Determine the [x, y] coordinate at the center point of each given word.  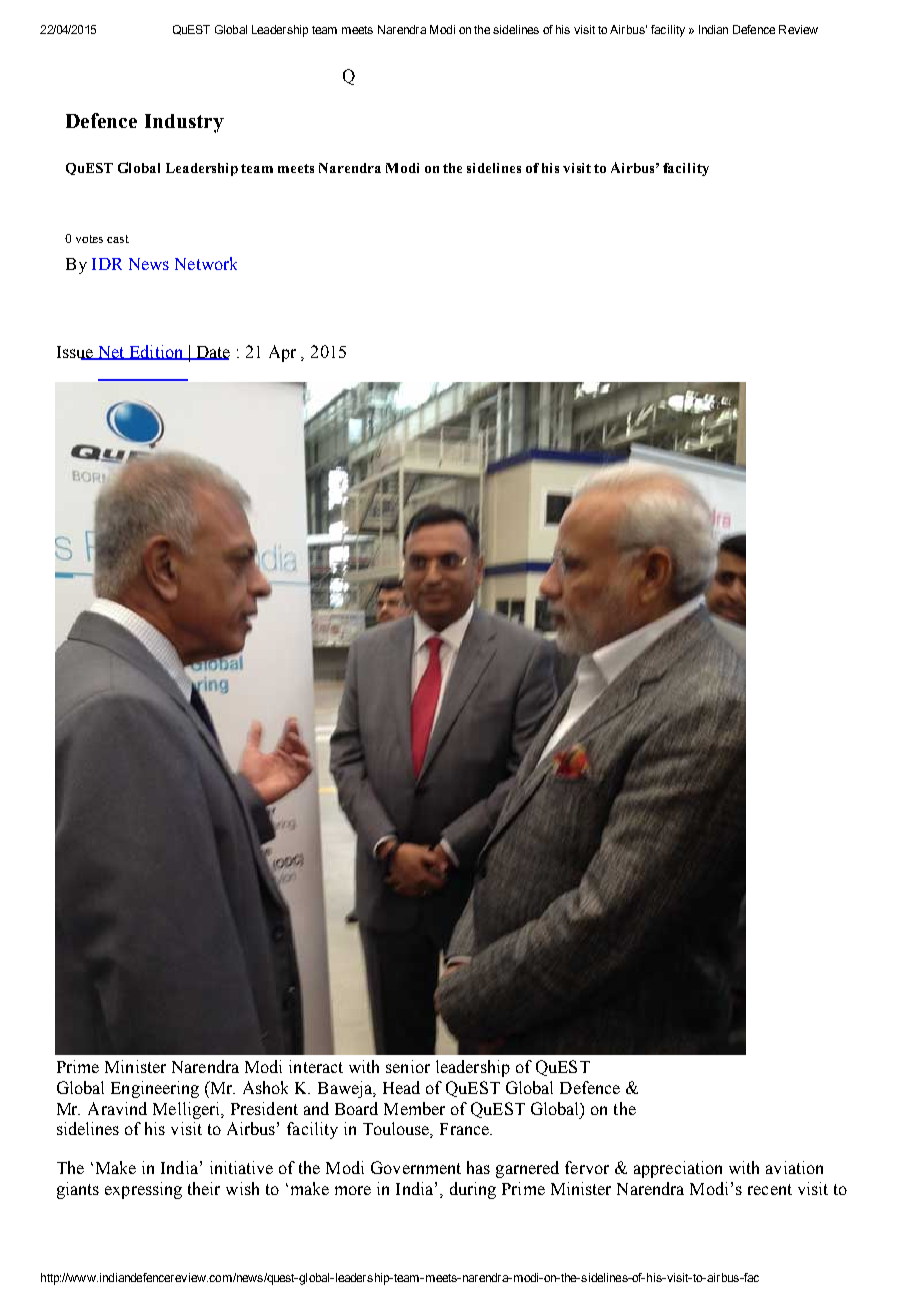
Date [212, 353]
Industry [184, 123]
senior [408, 1066]
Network [206, 263]
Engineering [155, 1089]
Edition [156, 352]
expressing [143, 1190]
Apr [282, 353]
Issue [76, 353]
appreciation [678, 1169]
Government [416, 1167]
